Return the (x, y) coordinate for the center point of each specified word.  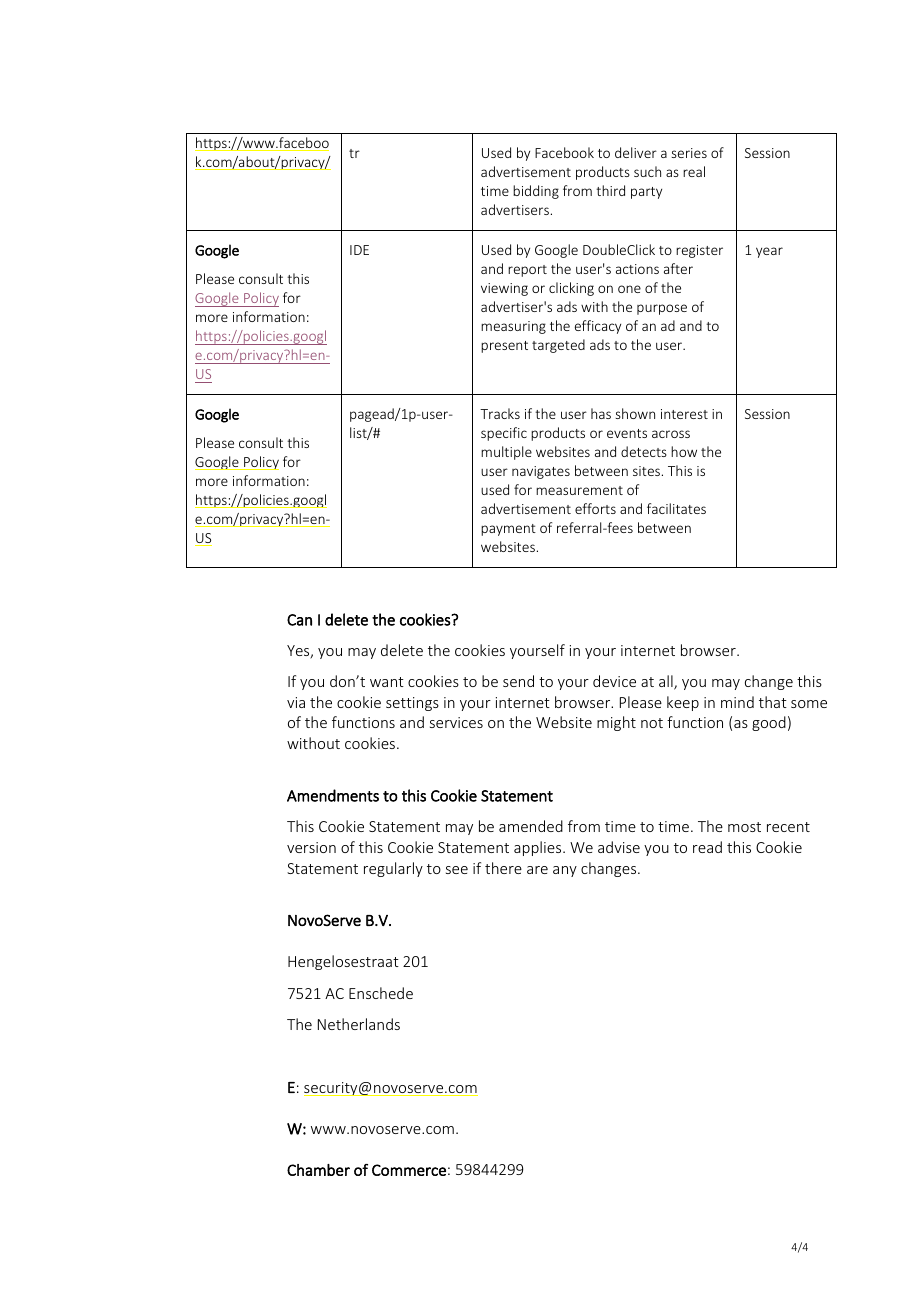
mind (737, 702)
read (707, 847)
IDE (359, 250)
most (744, 827)
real (694, 171)
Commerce (409, 1170)
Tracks (500, 413)
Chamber (318, 1170)
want (387, 682)
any (565, 871)
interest (684, 414)
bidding (536, 192)
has (601, 413)
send (518, 681)
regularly (393, 869)
